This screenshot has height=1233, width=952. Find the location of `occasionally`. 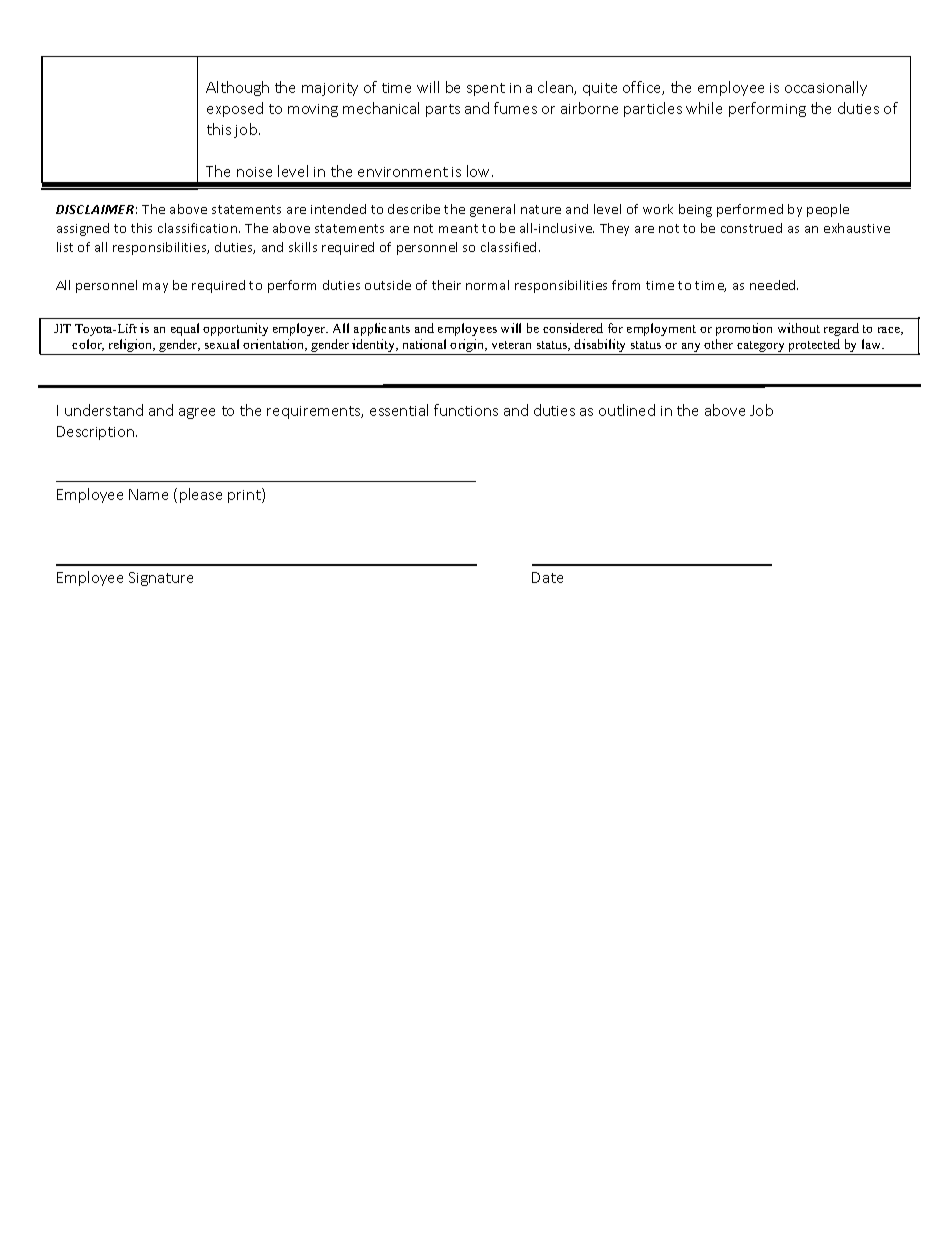

occasionally is located at coordinates (826, 88).
